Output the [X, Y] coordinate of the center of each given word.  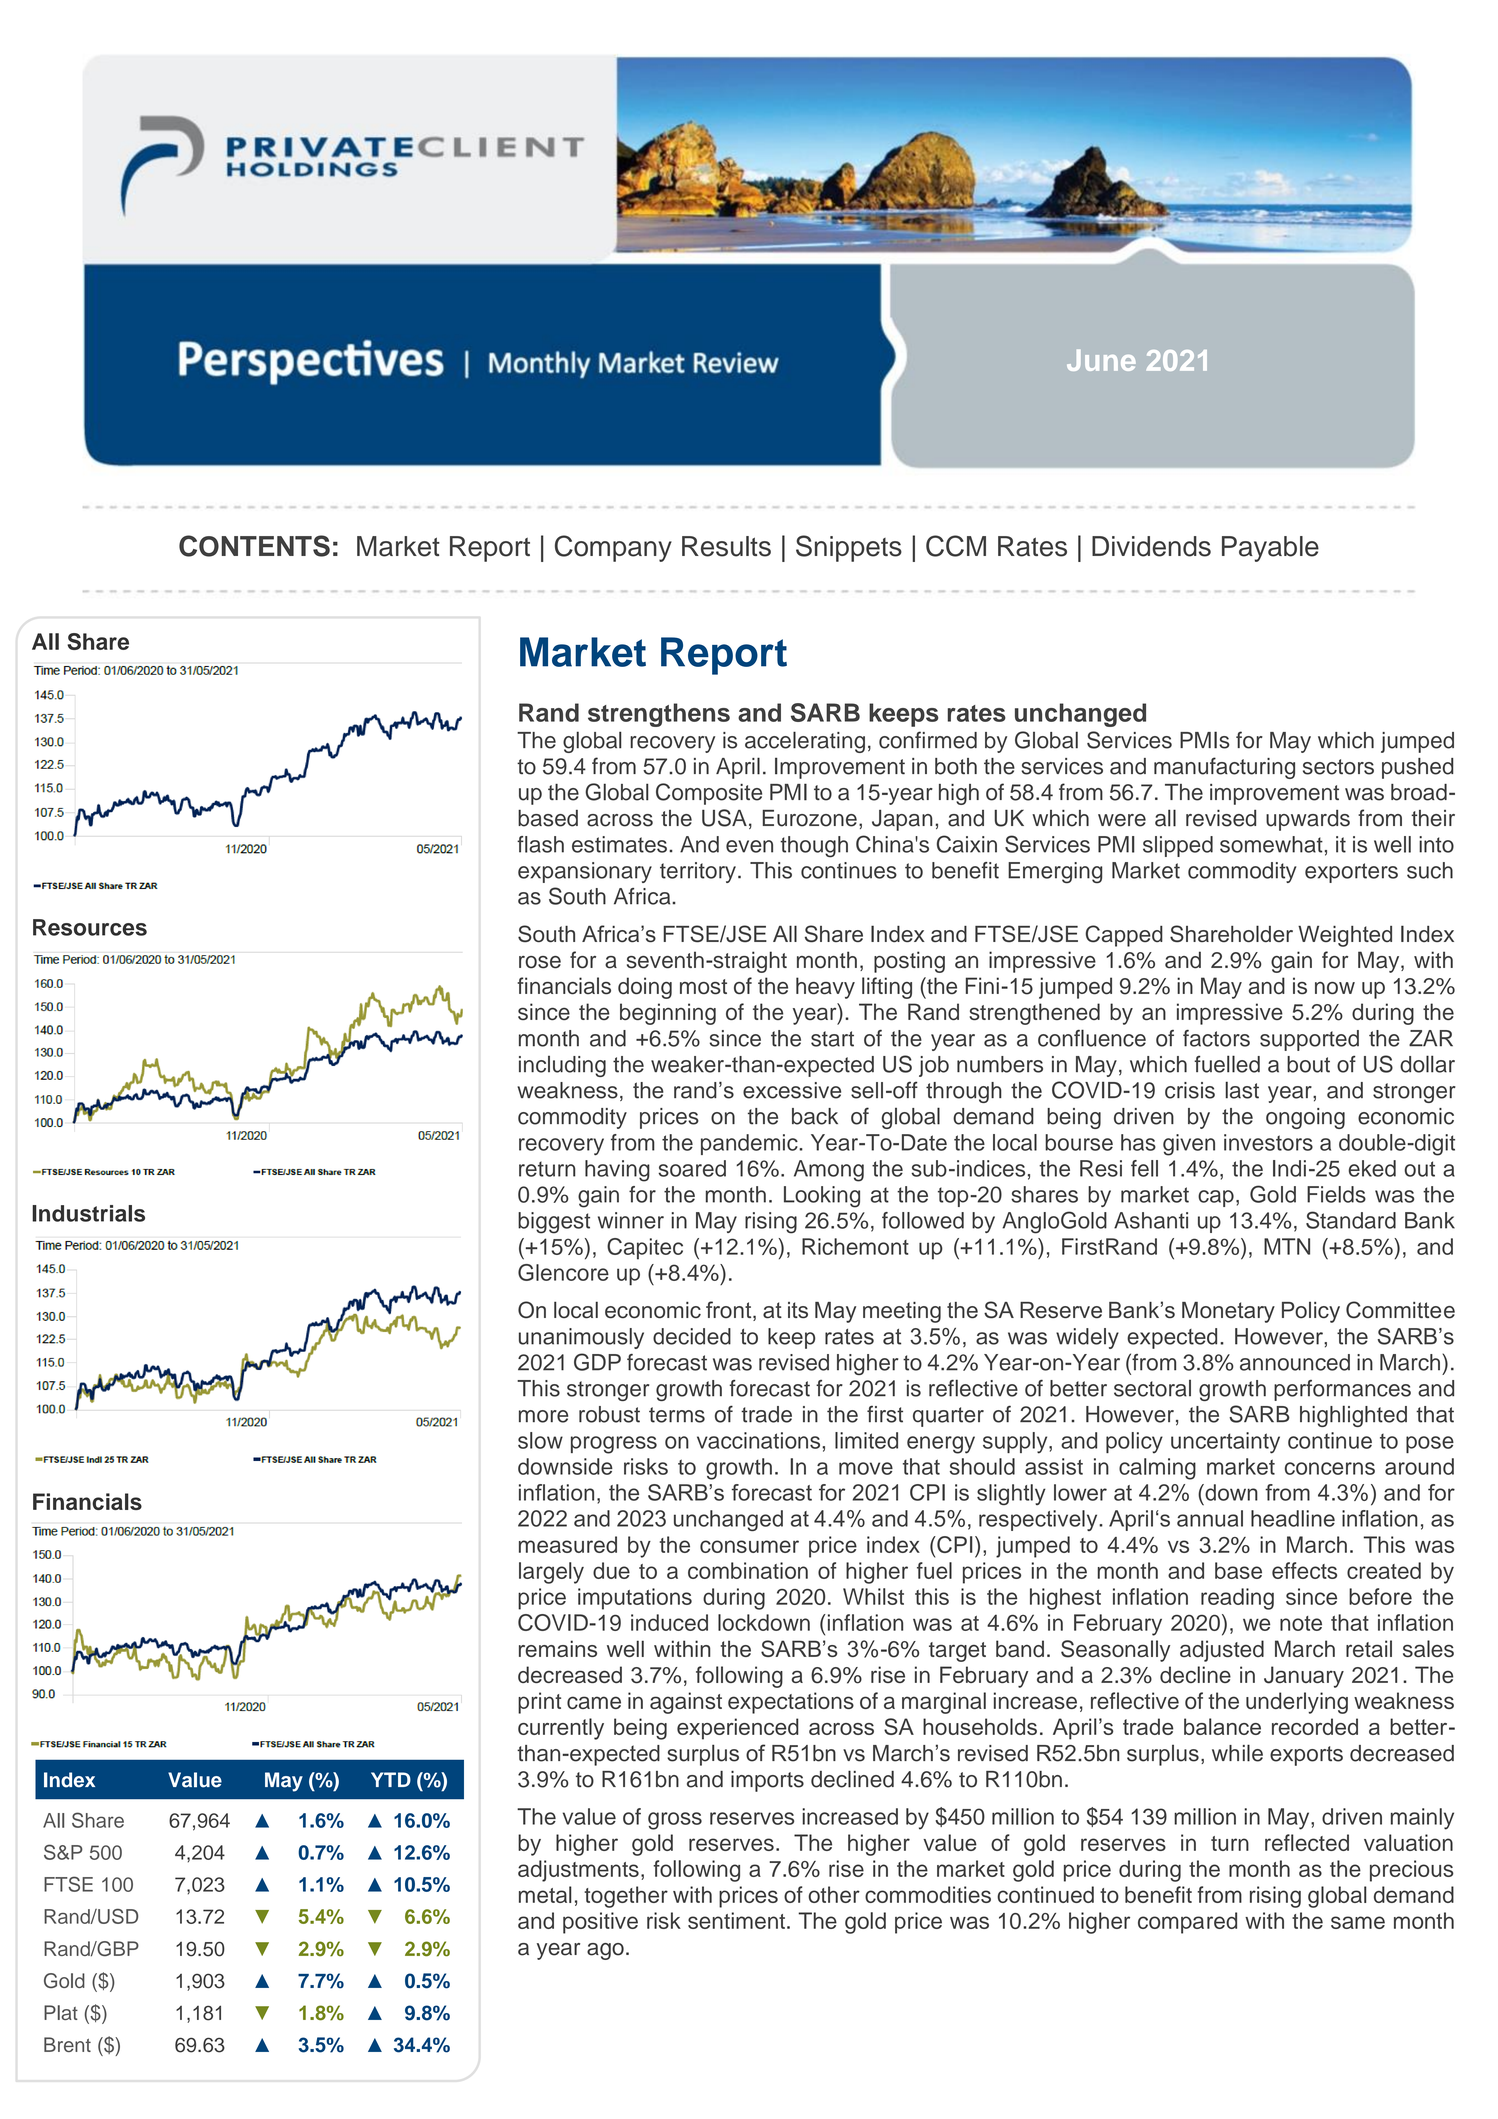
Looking [822, 1197]
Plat [61, 2012]
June [1101, 360]
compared [1187, 1923]
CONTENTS [254, 546]
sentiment [736, 1920]
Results [726, 546]
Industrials [88, 1213]
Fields [1336, 1194]
